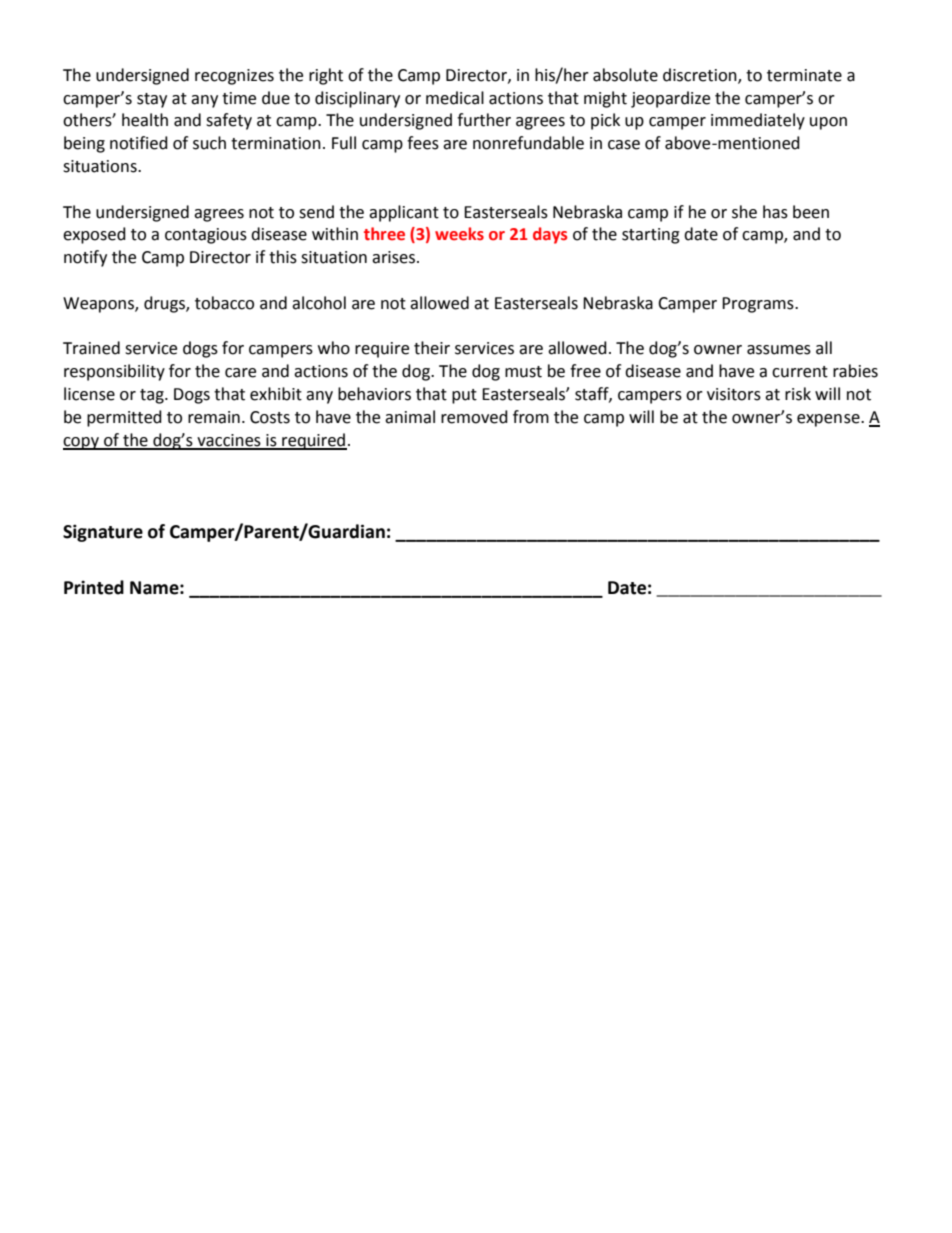 This screenshot has height=1233, width=952. What do you see at coordinates (152, 100) in the screenshot?
I see `stay` at bounding box center [152, 100].
